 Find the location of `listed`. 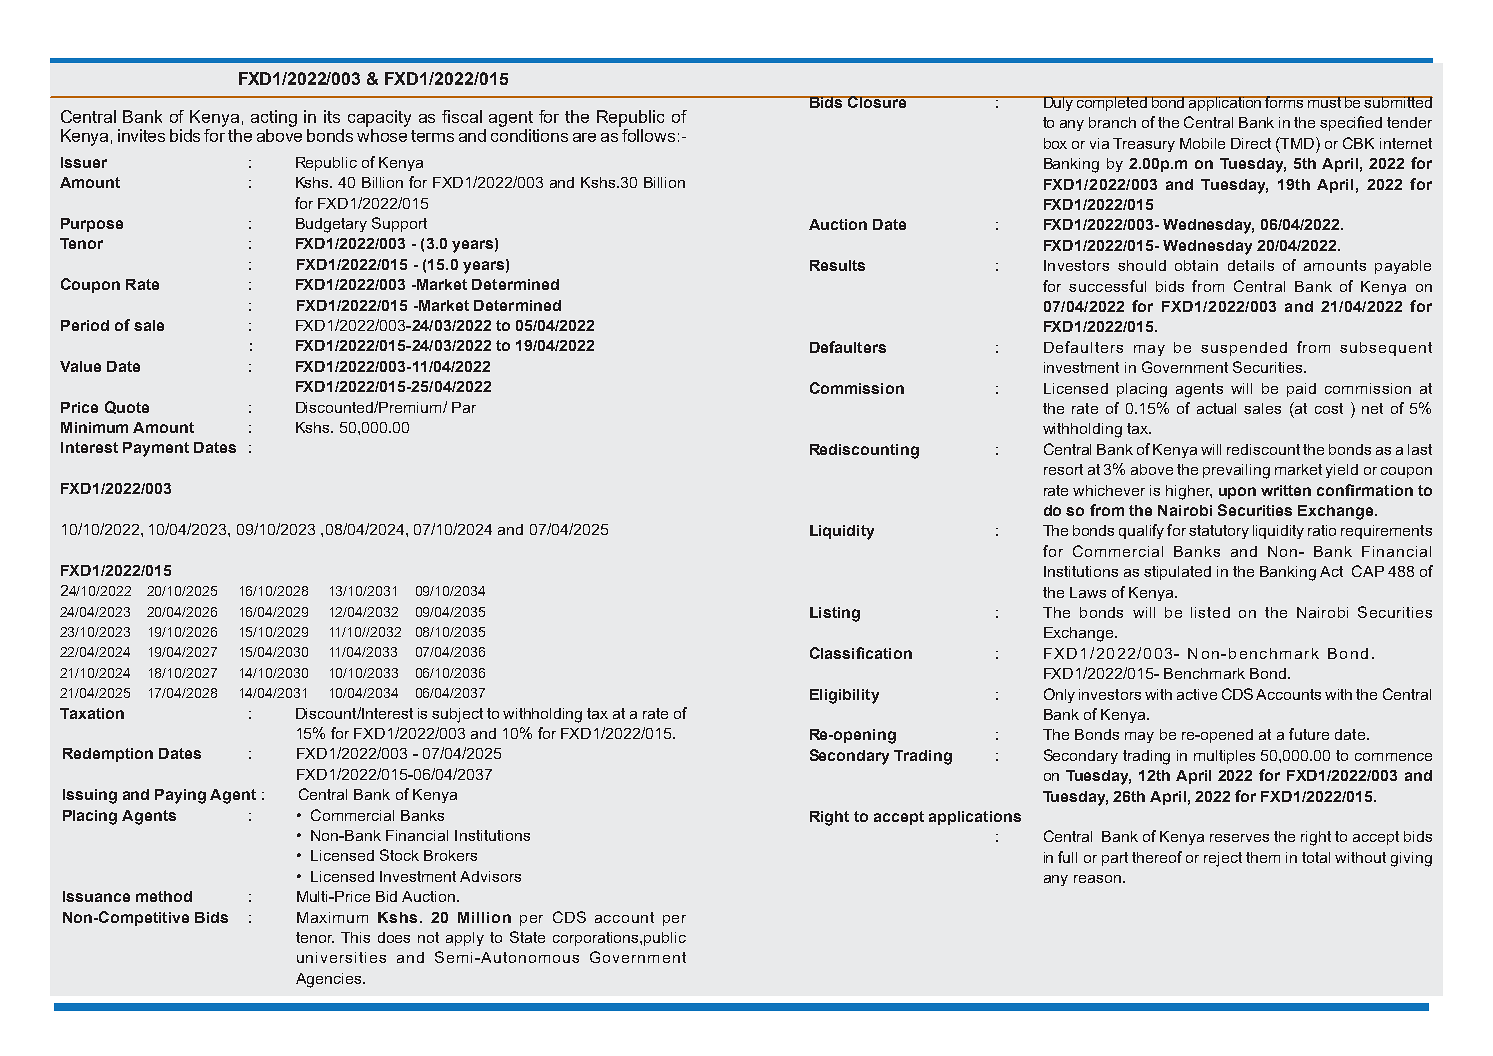

listed is located at coordinates (1210, 612).
